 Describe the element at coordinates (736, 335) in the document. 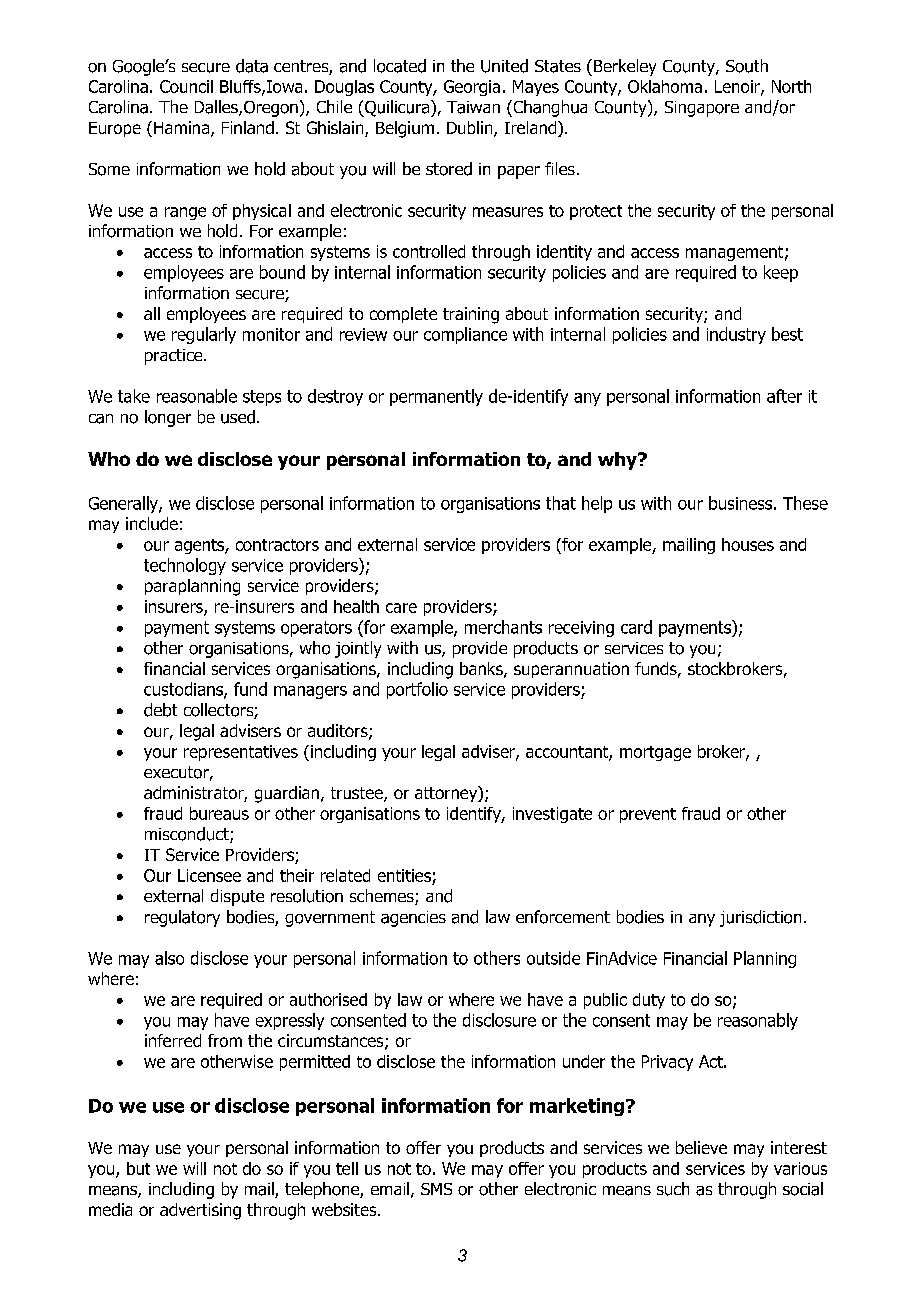

I see `industry` at that location.
